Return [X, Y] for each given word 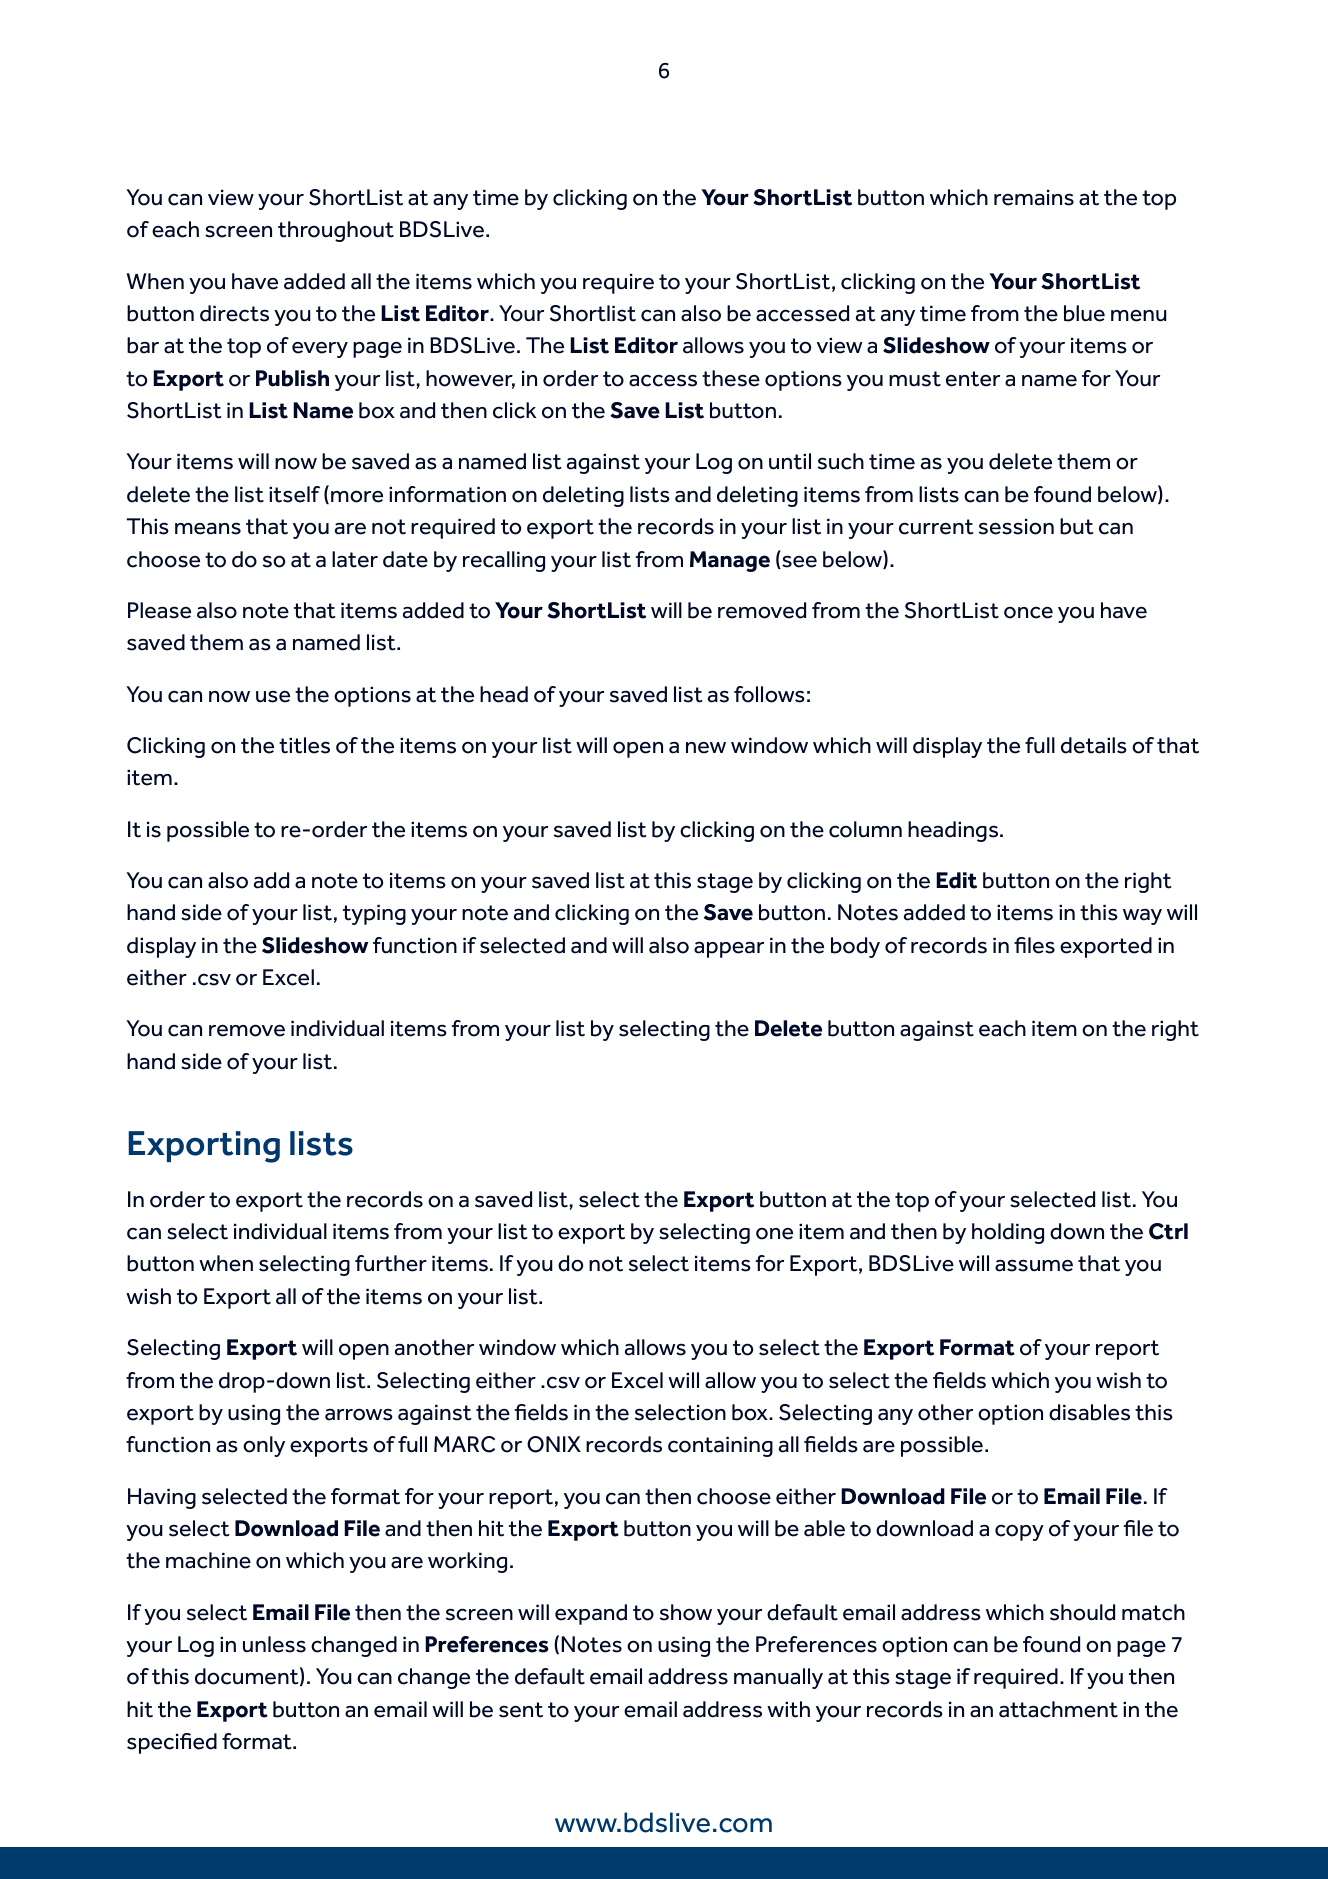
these [731, 378]
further [391, 1263]
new [706, 748]
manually [778, 1678]
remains [1034, 197]
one [774, 1233]
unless [274, 1644]
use [273, 697]
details [1094, 745]
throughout [336, 231]
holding [1008, 1233]
